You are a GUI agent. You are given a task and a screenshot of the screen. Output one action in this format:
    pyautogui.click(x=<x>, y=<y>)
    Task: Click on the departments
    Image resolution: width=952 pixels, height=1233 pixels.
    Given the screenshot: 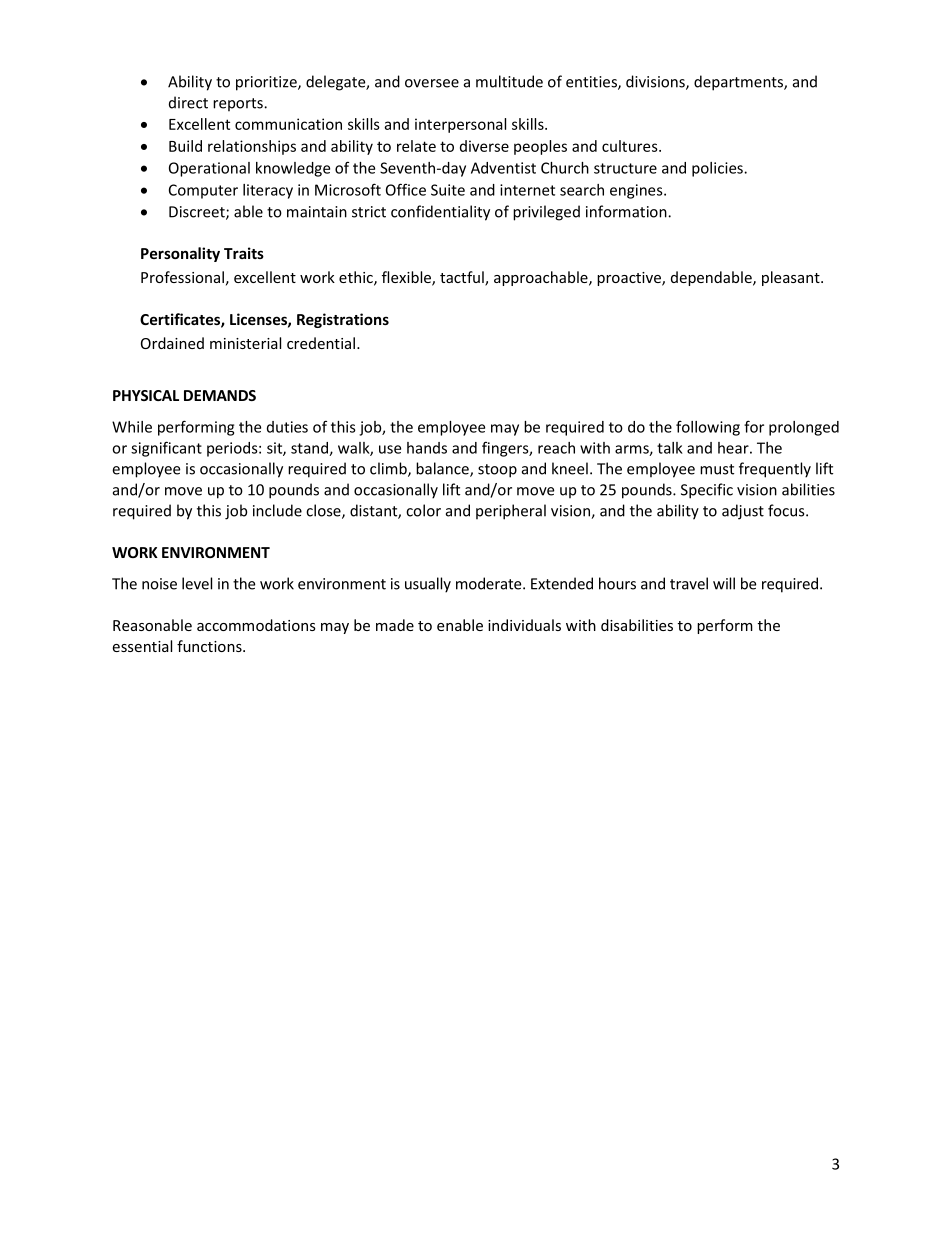 What is the action you would take?
    pyautogui.click(x=739, y=83)
